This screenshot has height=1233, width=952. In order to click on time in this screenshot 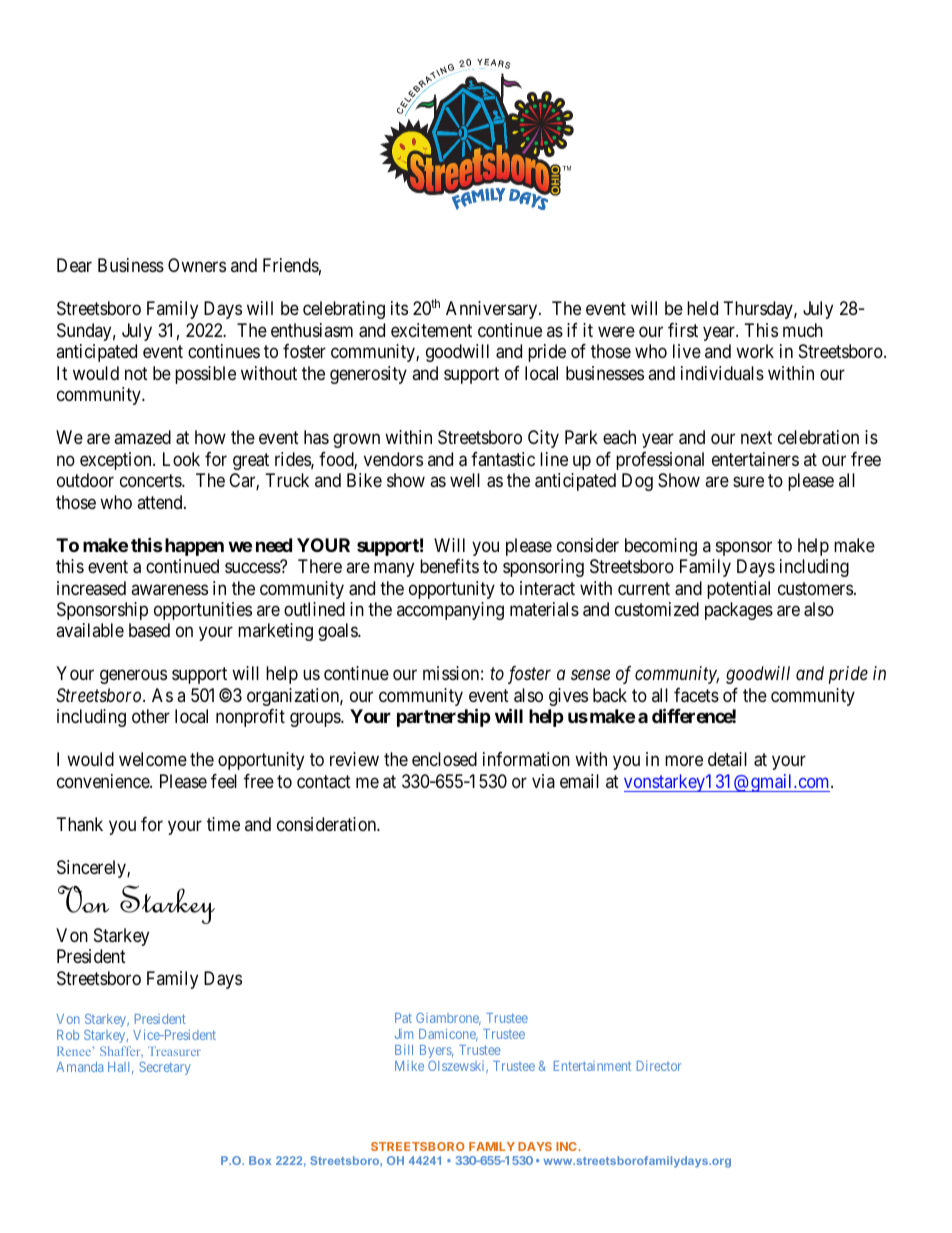, I will do `click(223, 824)`.
